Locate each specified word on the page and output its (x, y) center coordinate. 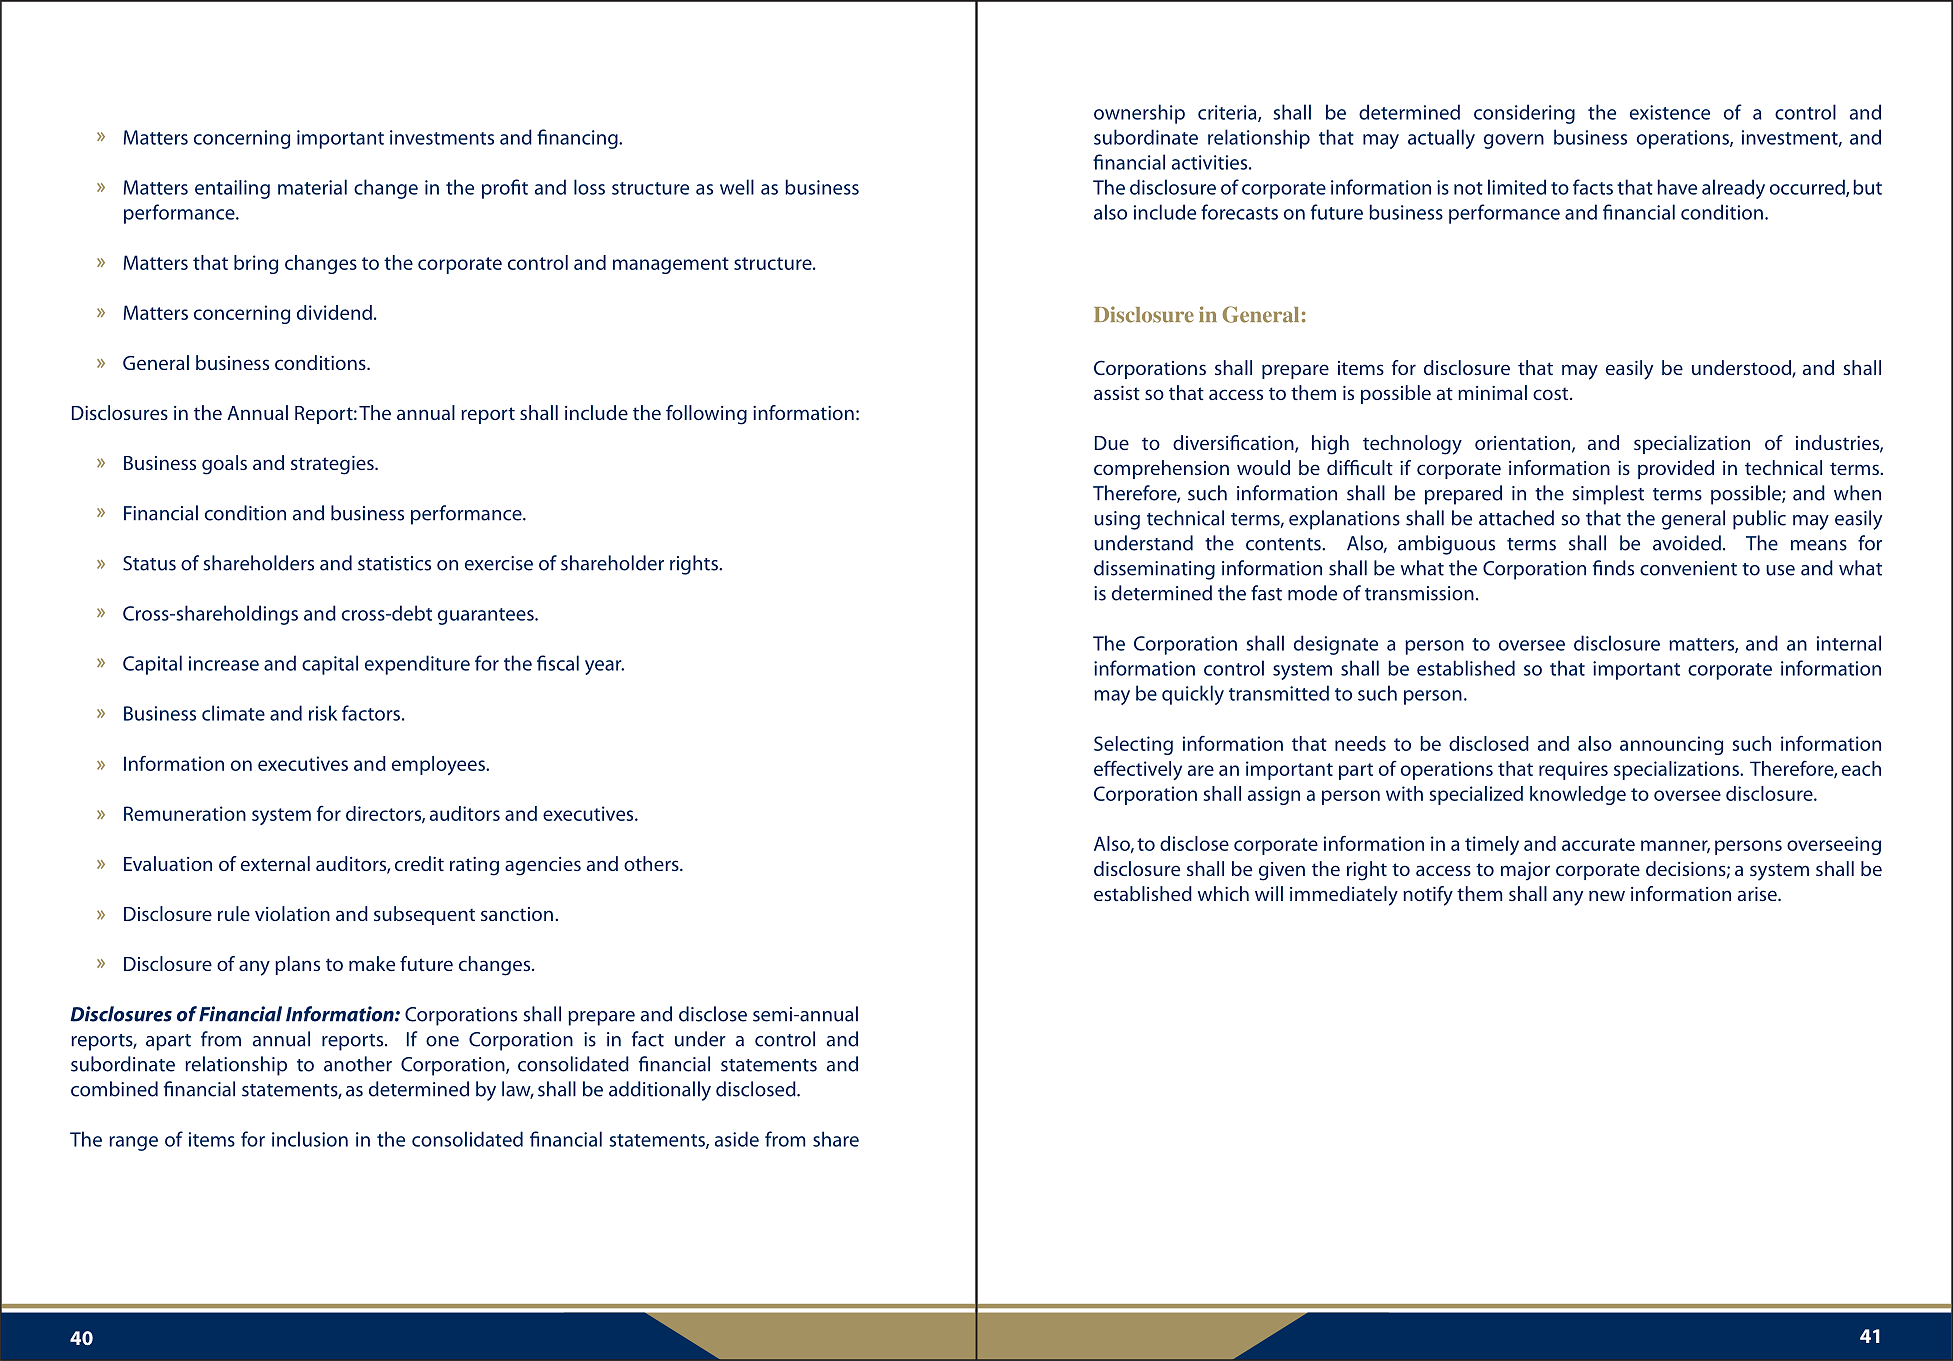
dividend (334, 312)
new (1607, 895)
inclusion (310, 1139)
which (1223, 893)
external (275, 863)
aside (737, 1139)
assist (1117, 393)
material (312, 187)
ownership (1139, 114)
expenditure (417, 665)
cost (1552, 394)
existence (1670, 112)
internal (1849, 643)
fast (1266, 593)
